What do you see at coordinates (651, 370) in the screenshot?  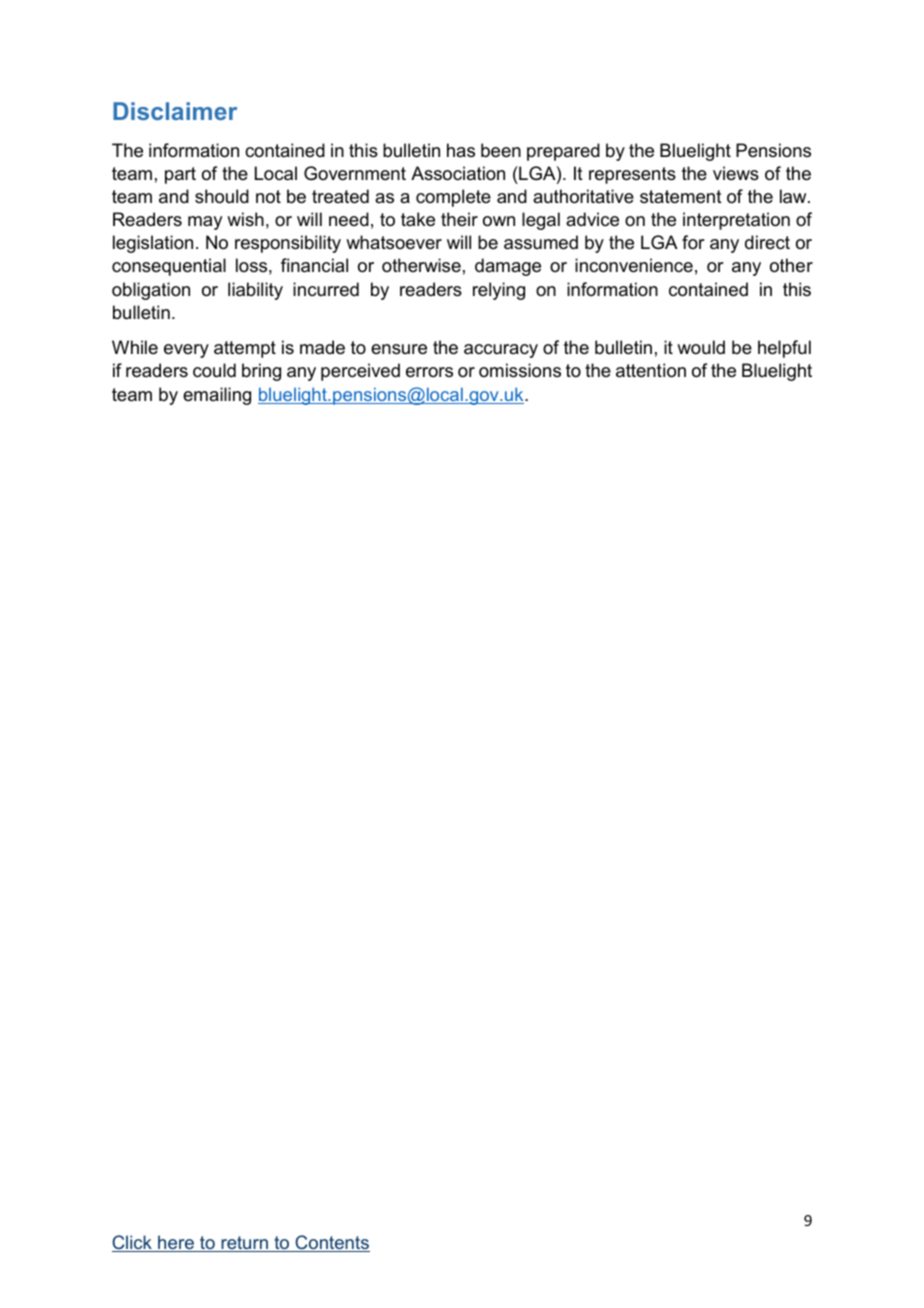 I see `attention` at bounding box center [651, 370].
